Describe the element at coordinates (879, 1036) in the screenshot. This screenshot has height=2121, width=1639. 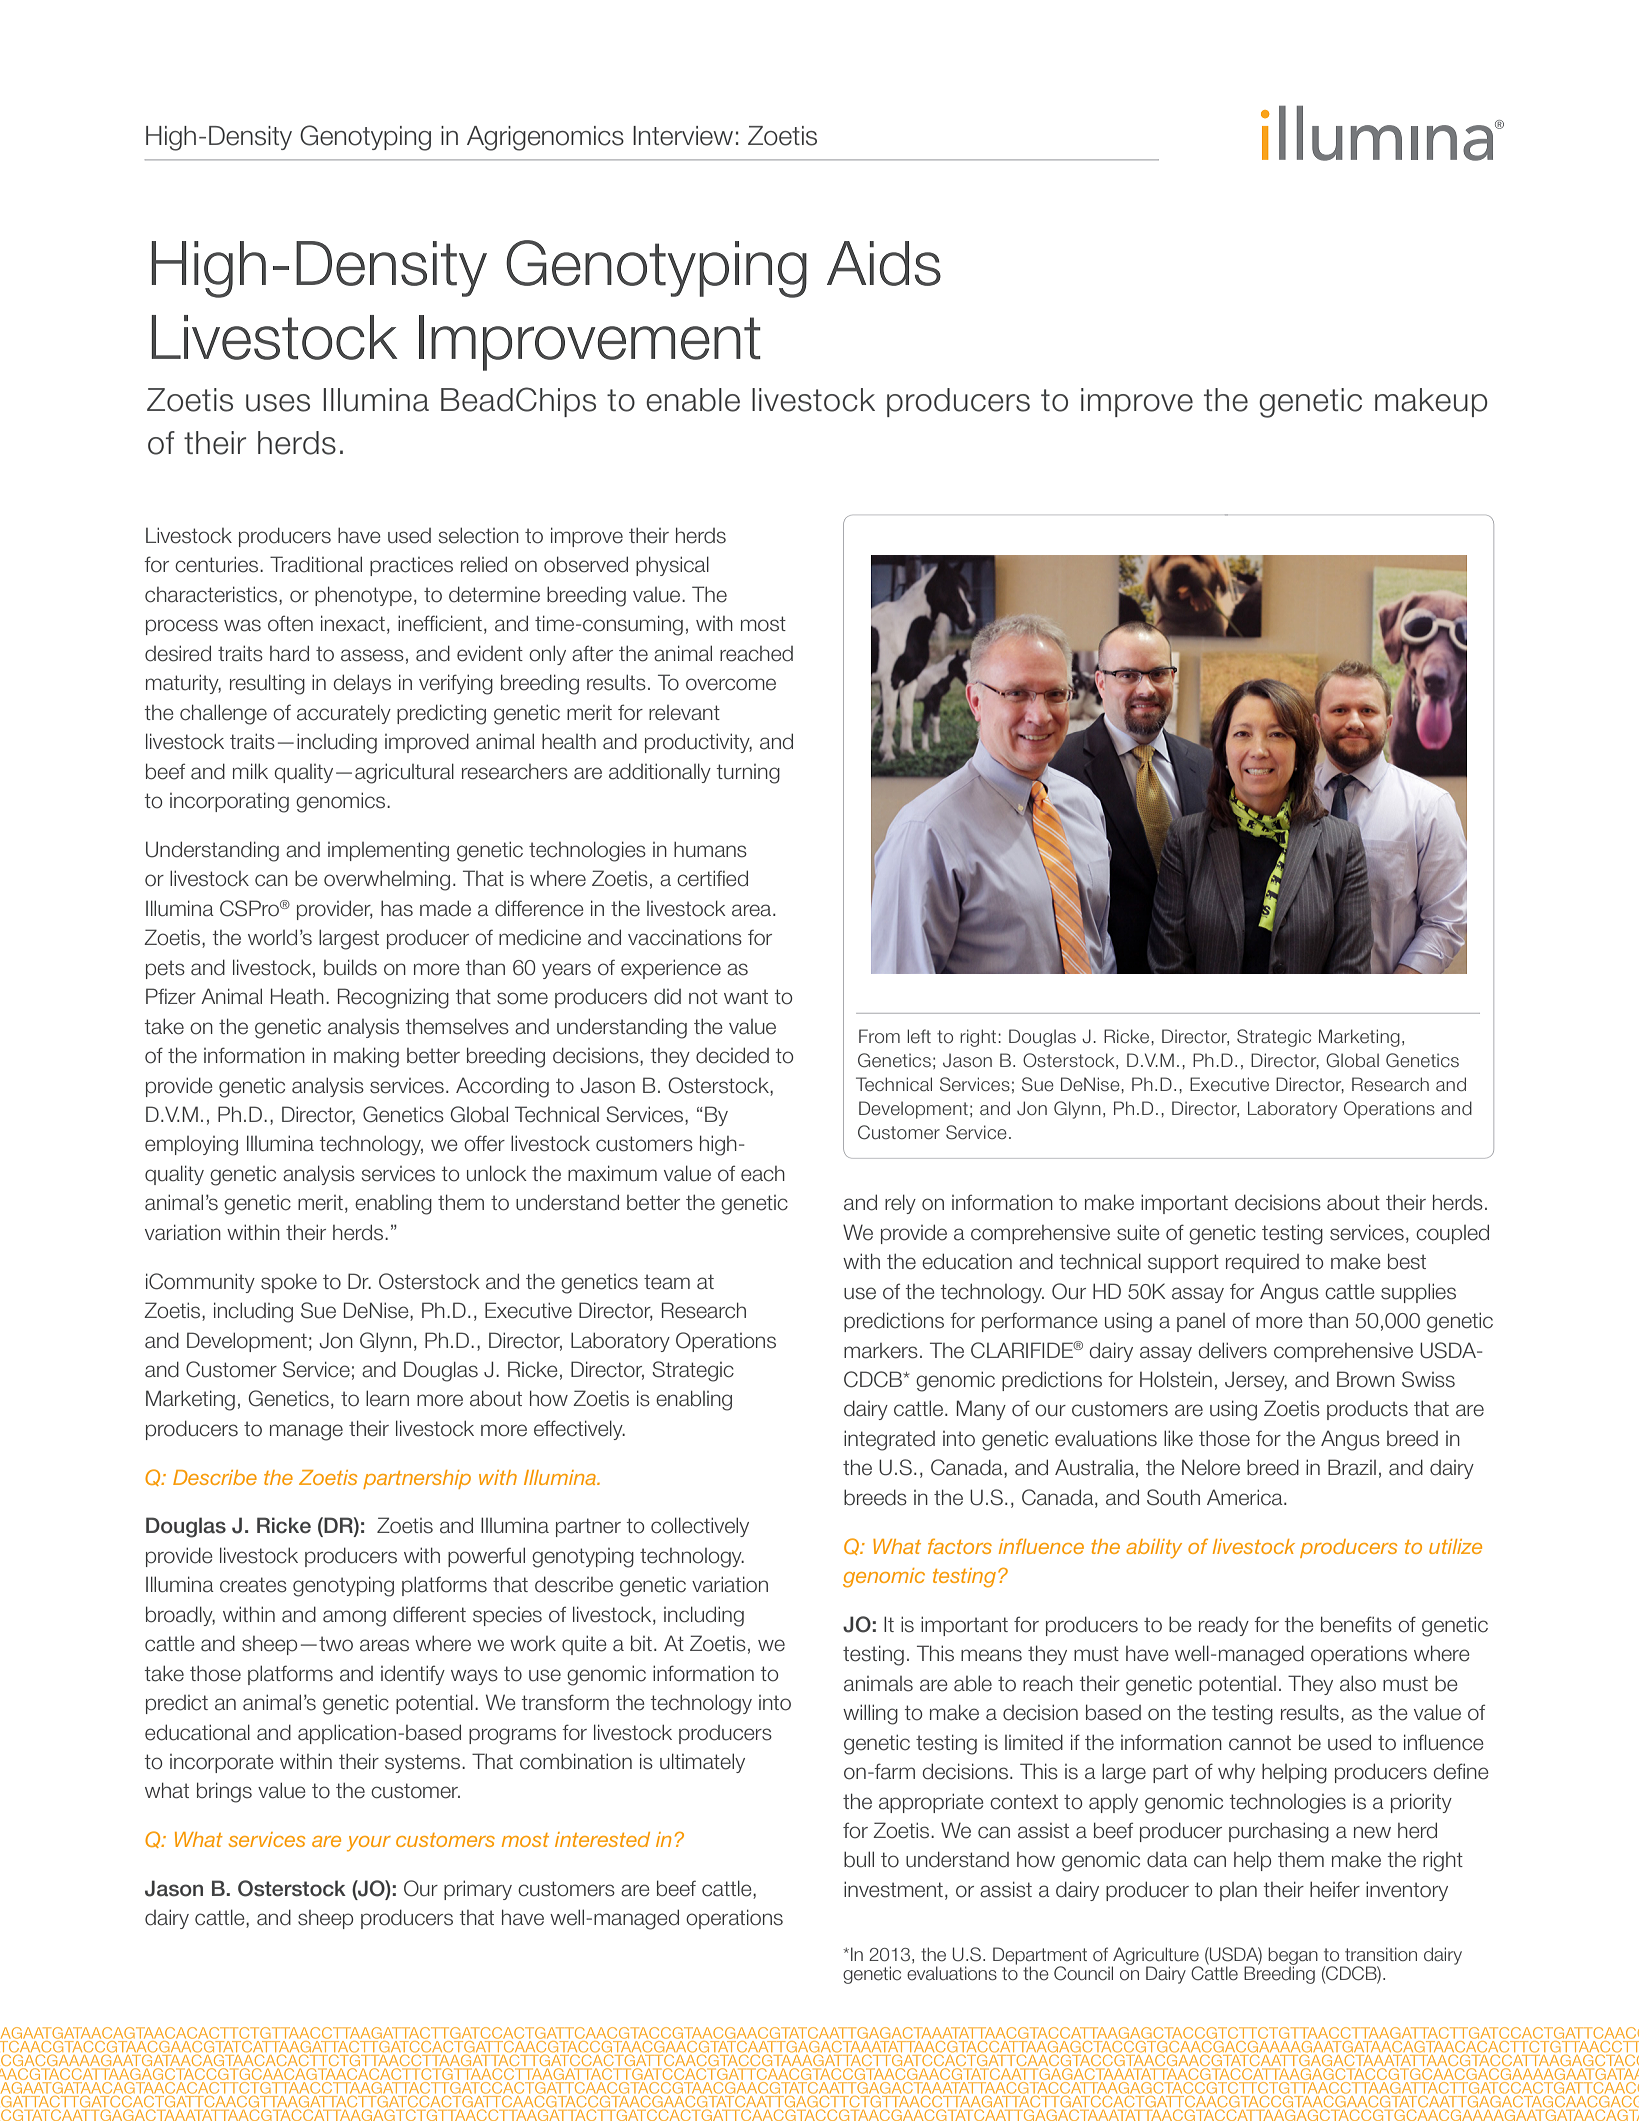
I see `From` at that location.
